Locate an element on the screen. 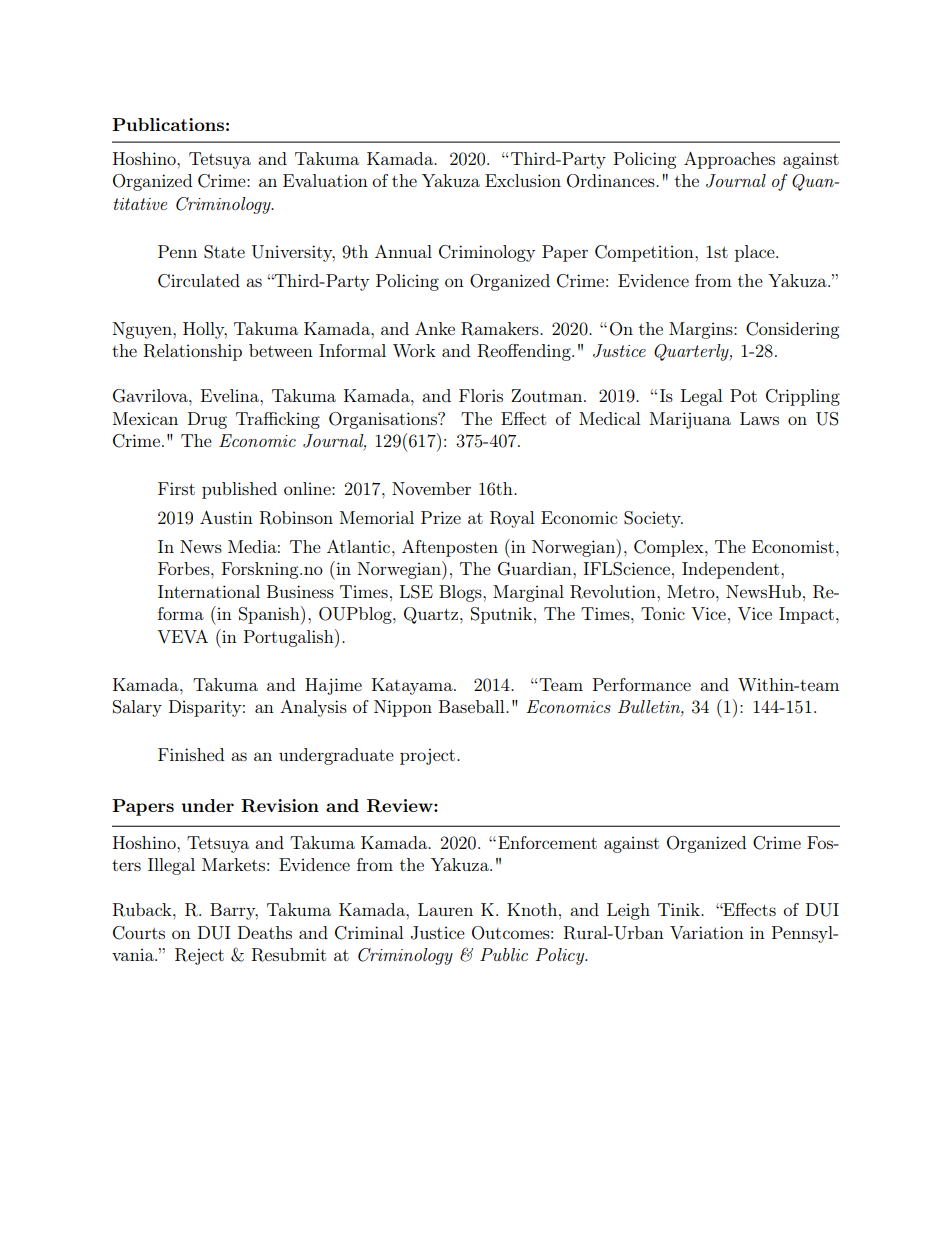  Laws is located at coordinates (759, 418).
